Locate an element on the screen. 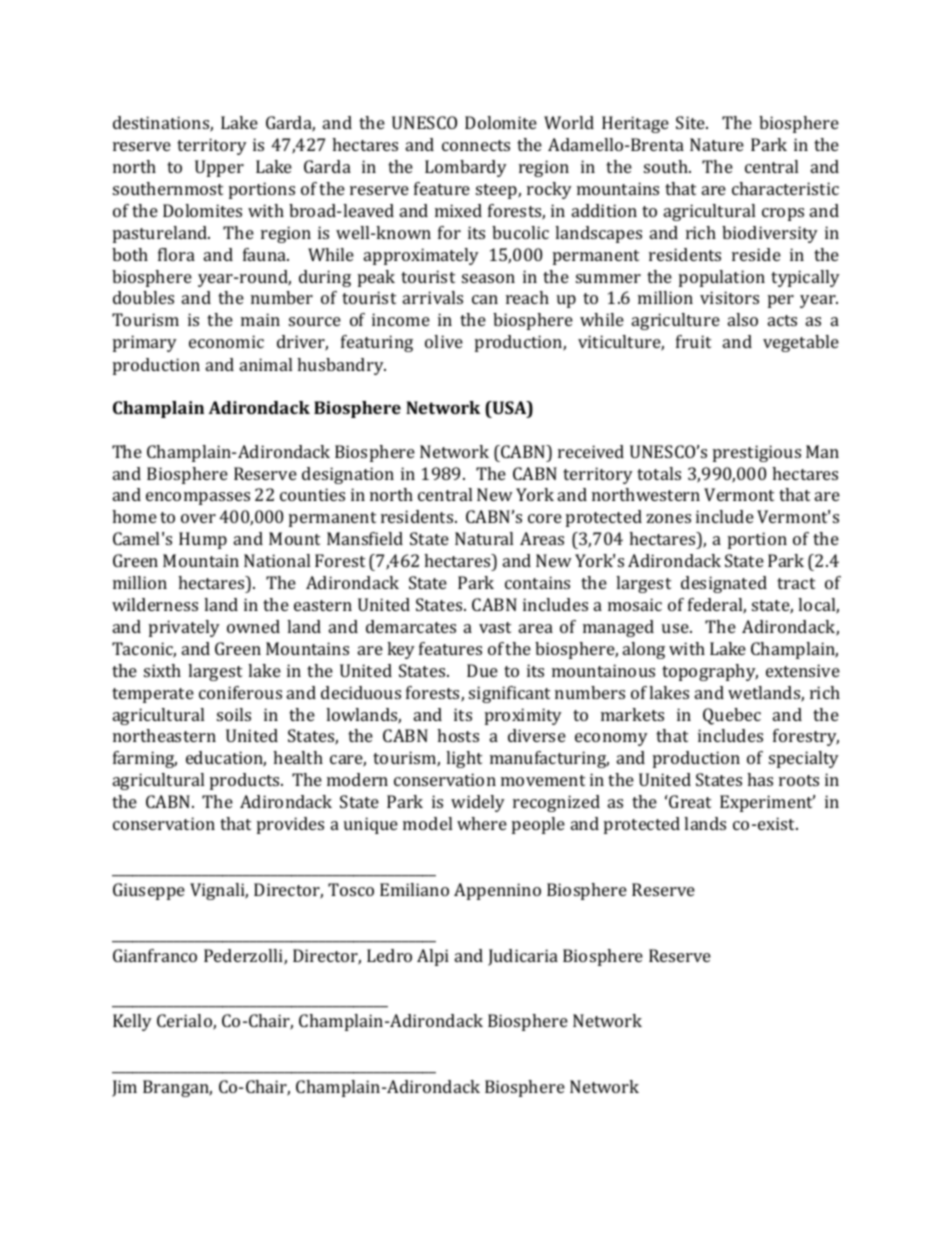 The height and width of the screenshot is (1233, 952). Great is located at coordinates (690, 801).
